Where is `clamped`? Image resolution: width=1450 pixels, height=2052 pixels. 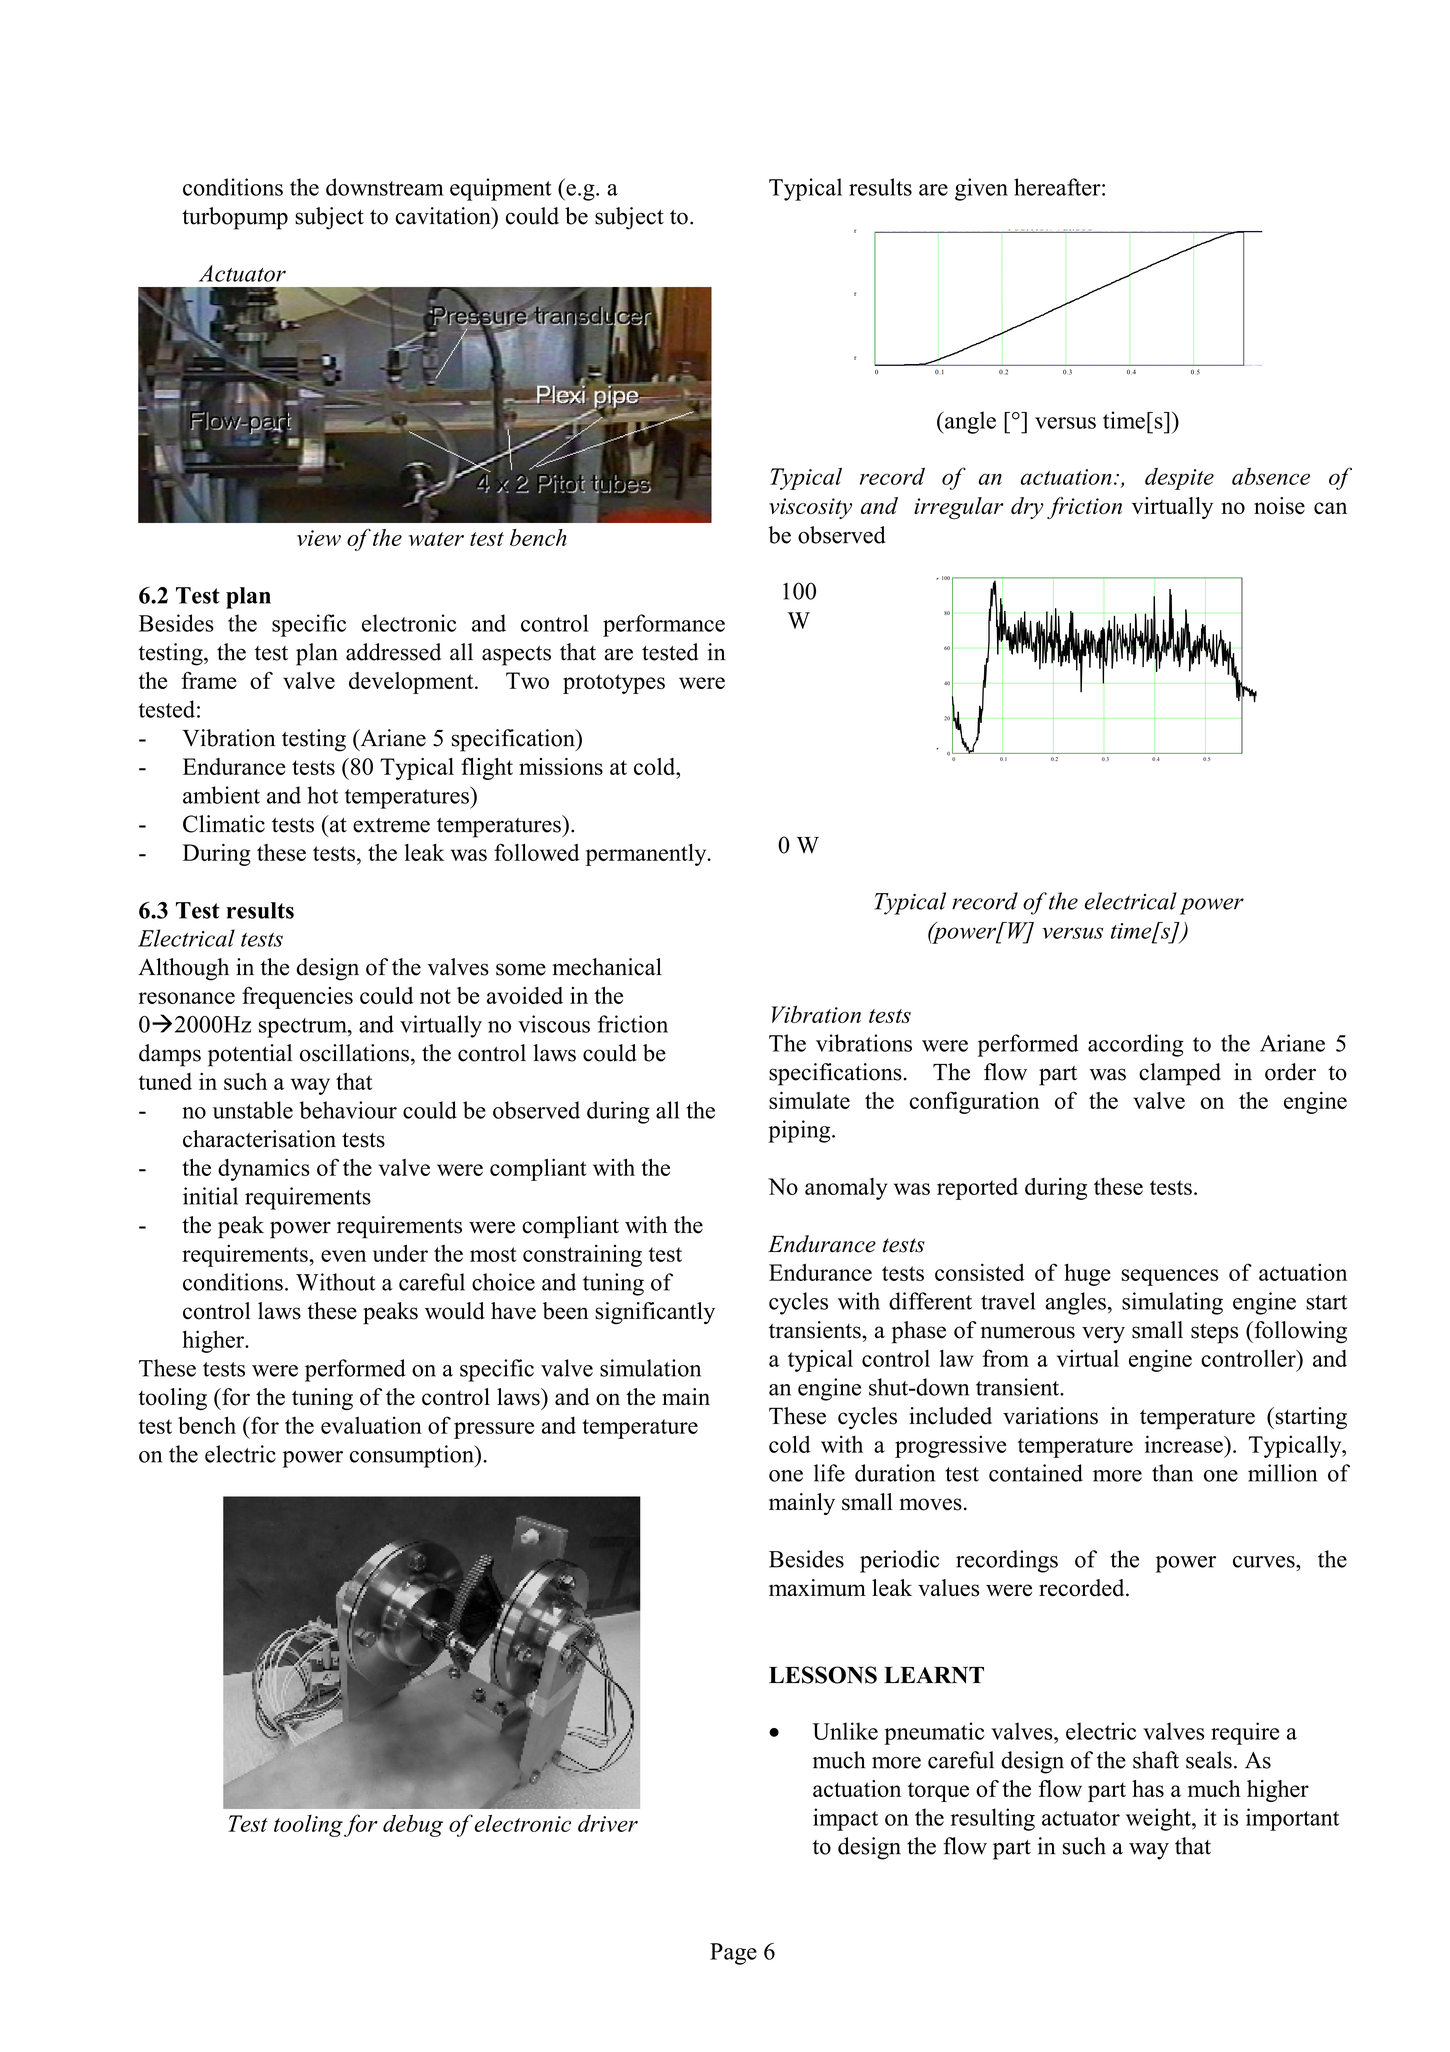 clamped is located at coordinates (1180, 1074).
